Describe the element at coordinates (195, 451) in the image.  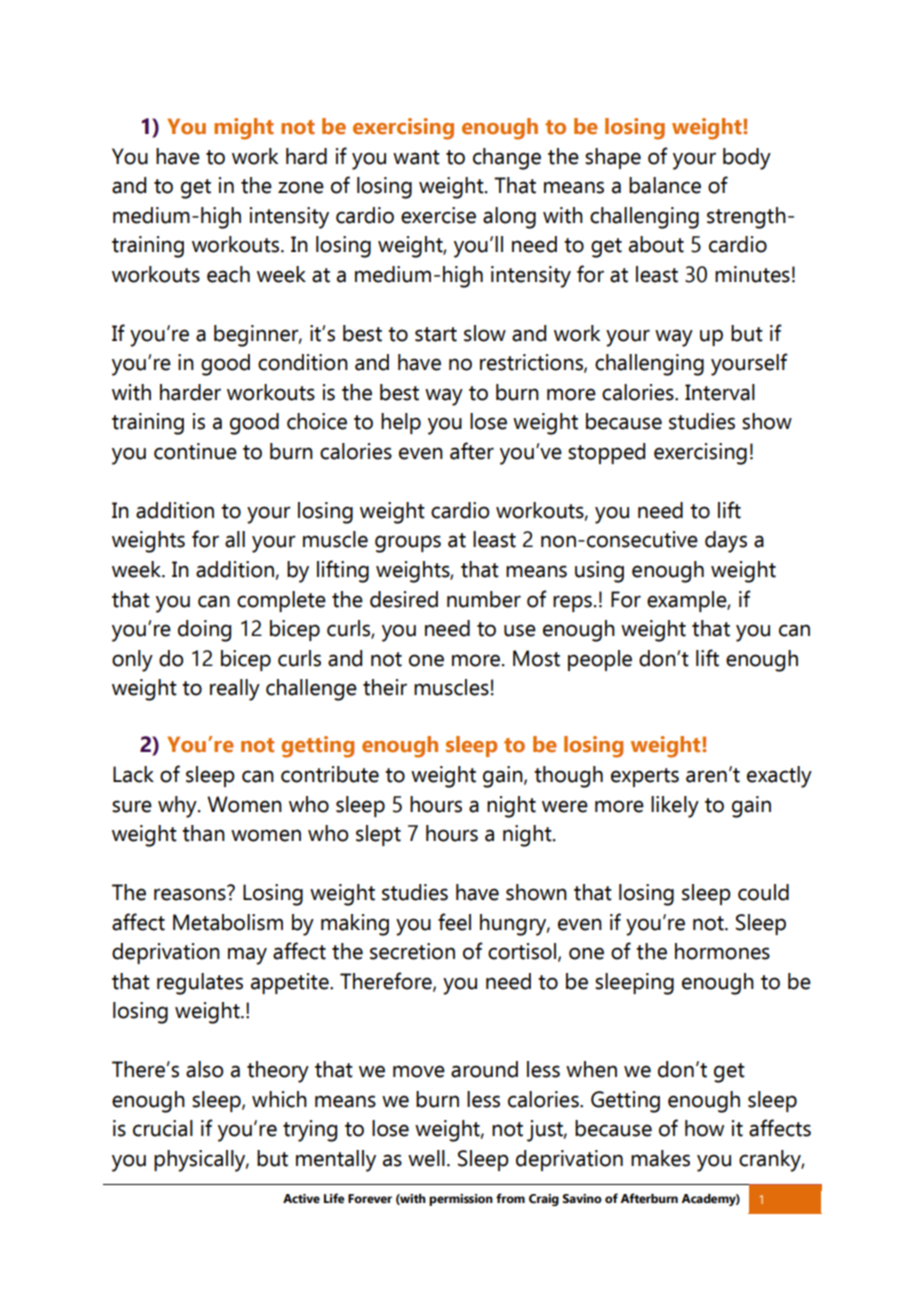
I see `continue` at that location.
